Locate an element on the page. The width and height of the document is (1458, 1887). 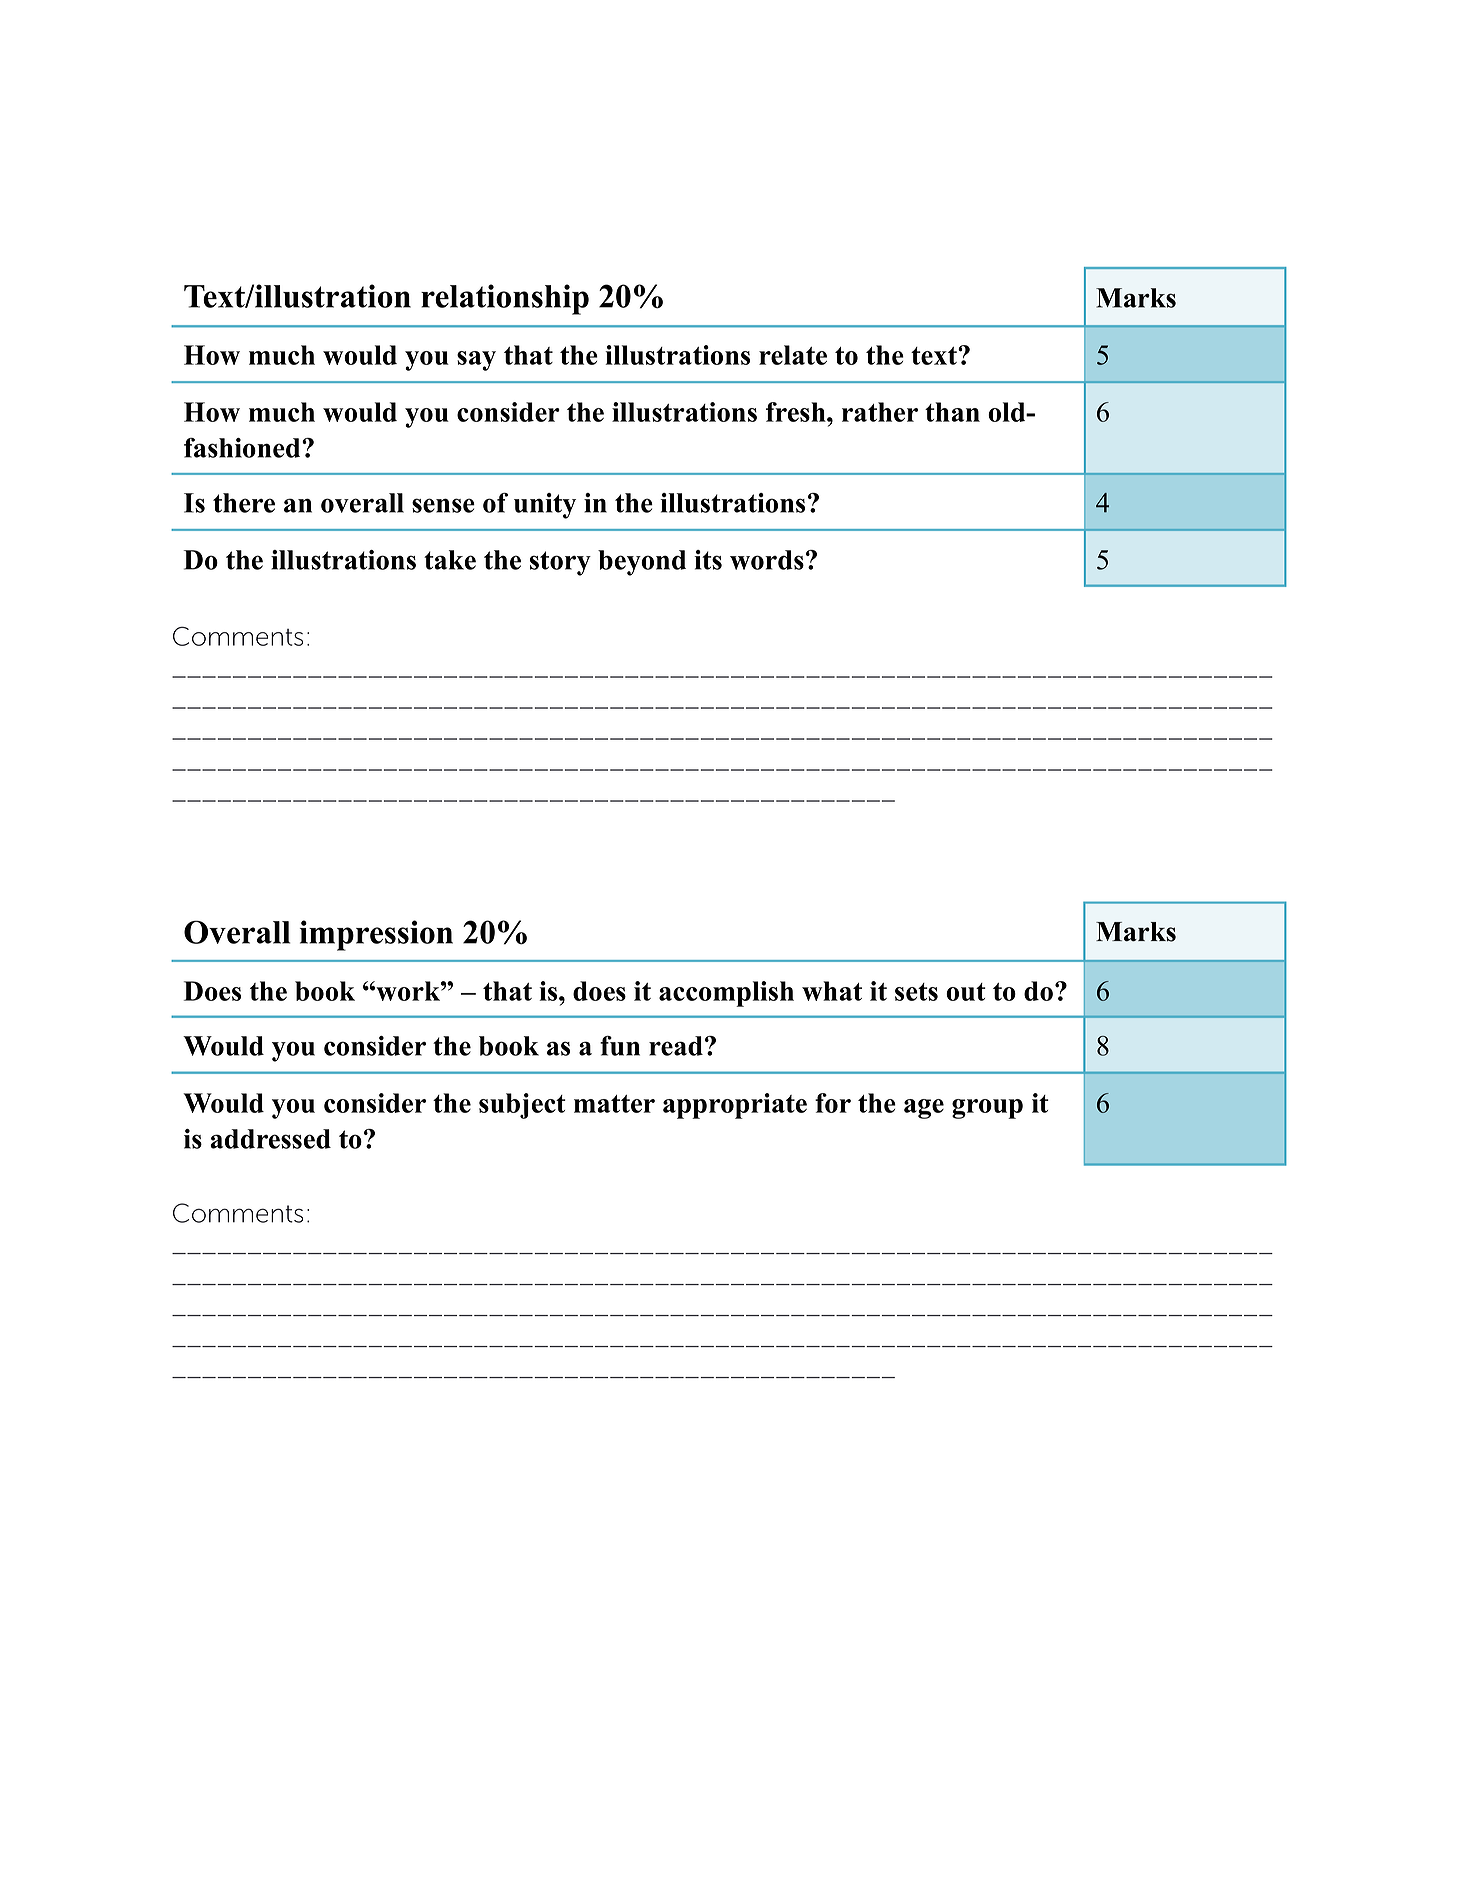
relationship is located at coordinates (505, 299).
